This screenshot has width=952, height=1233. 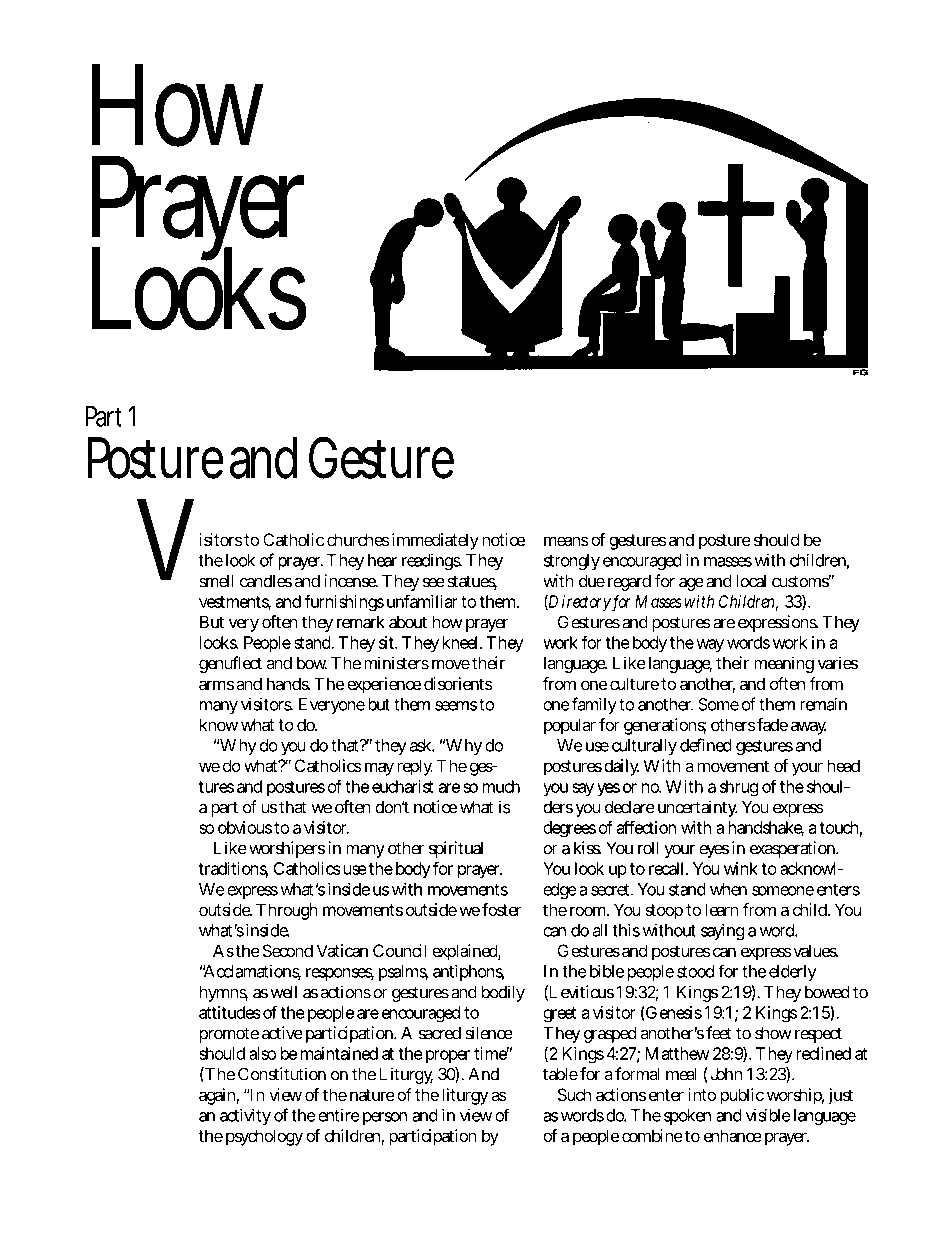 What do you see at coordinates (358, 539) in the screenshot?
I see `churches` at bounding box center [358, 539].
